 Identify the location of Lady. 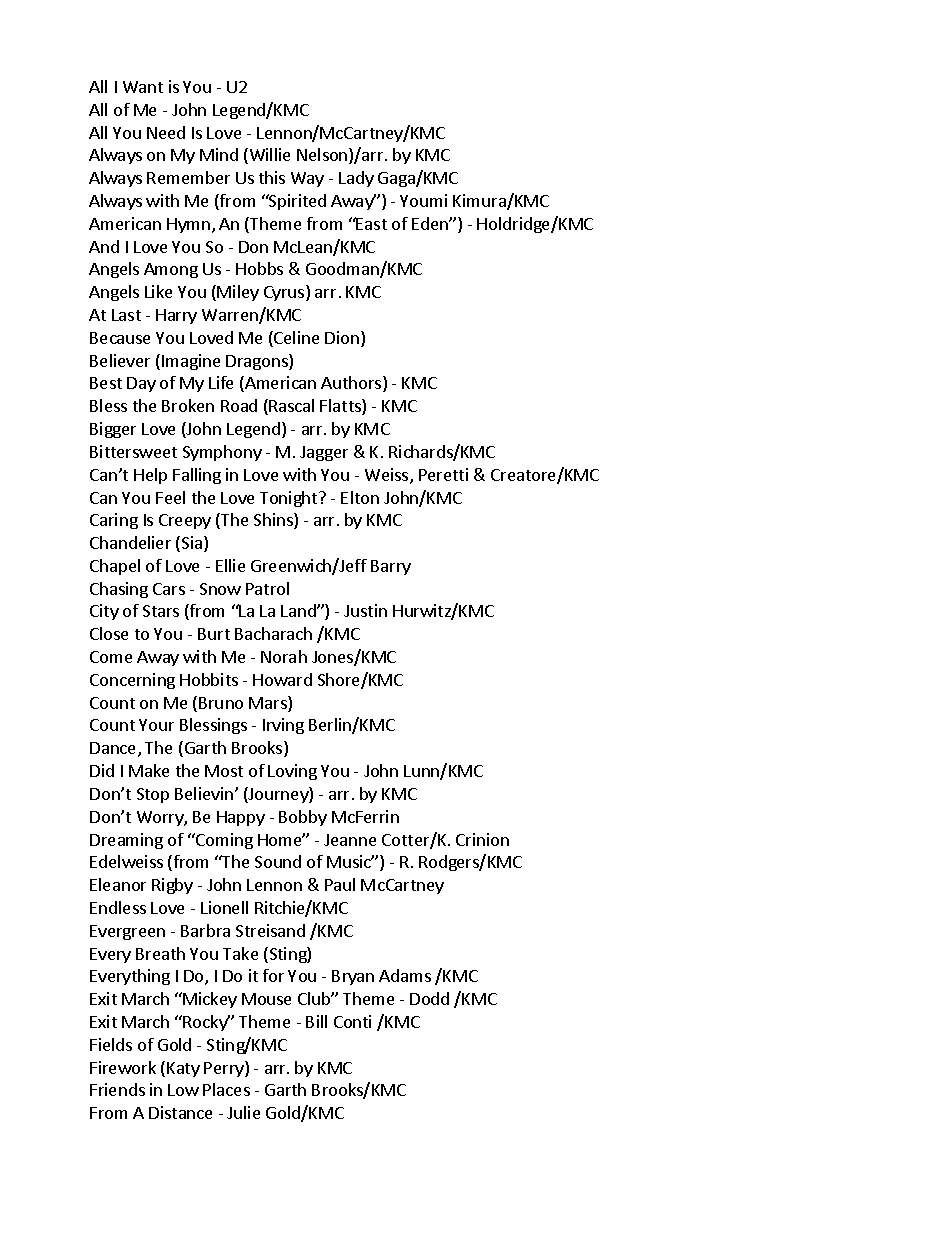
(356, 179).
